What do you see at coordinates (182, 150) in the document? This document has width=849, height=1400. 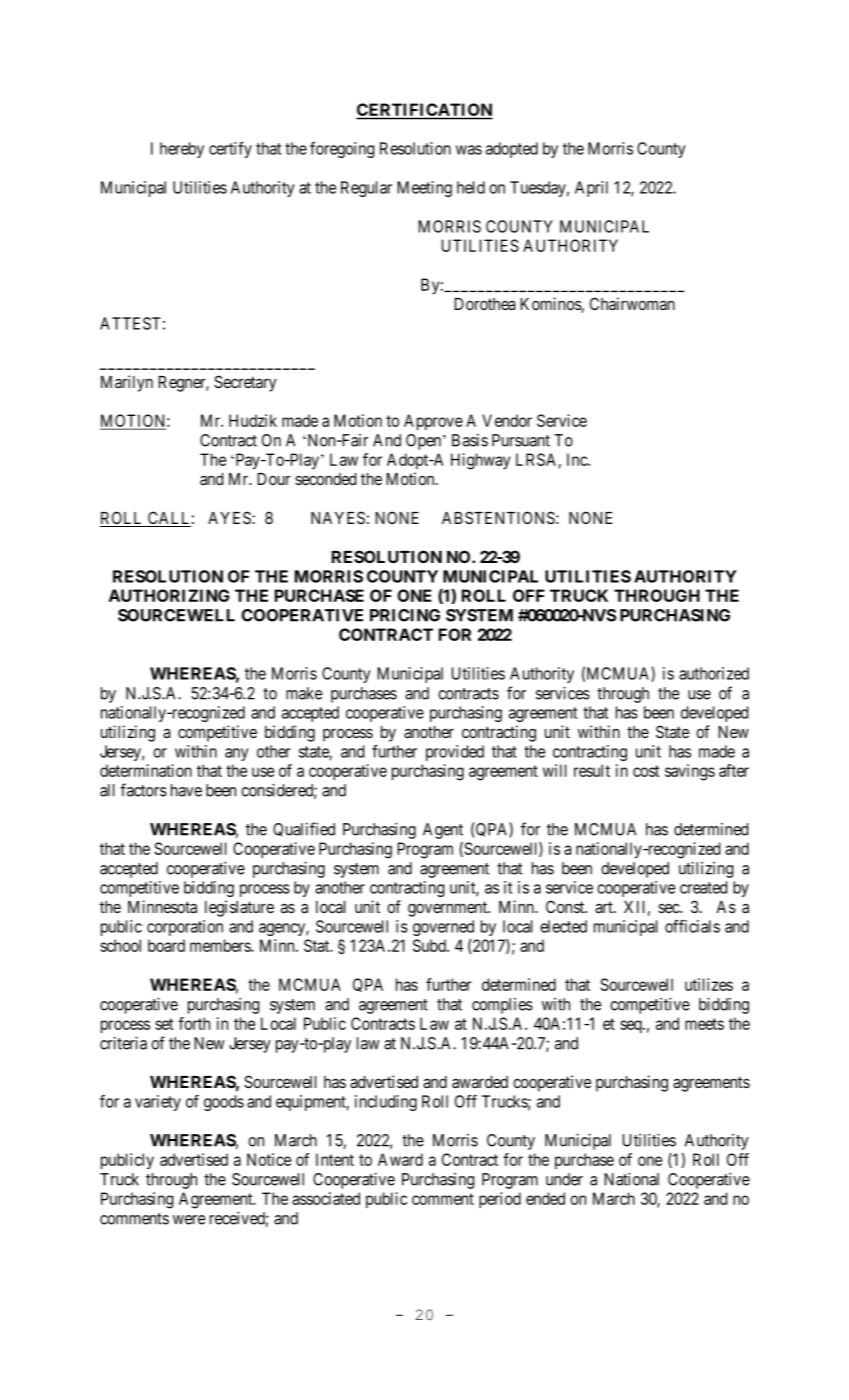 I see `hereby` at bounding box center [182, 150].
